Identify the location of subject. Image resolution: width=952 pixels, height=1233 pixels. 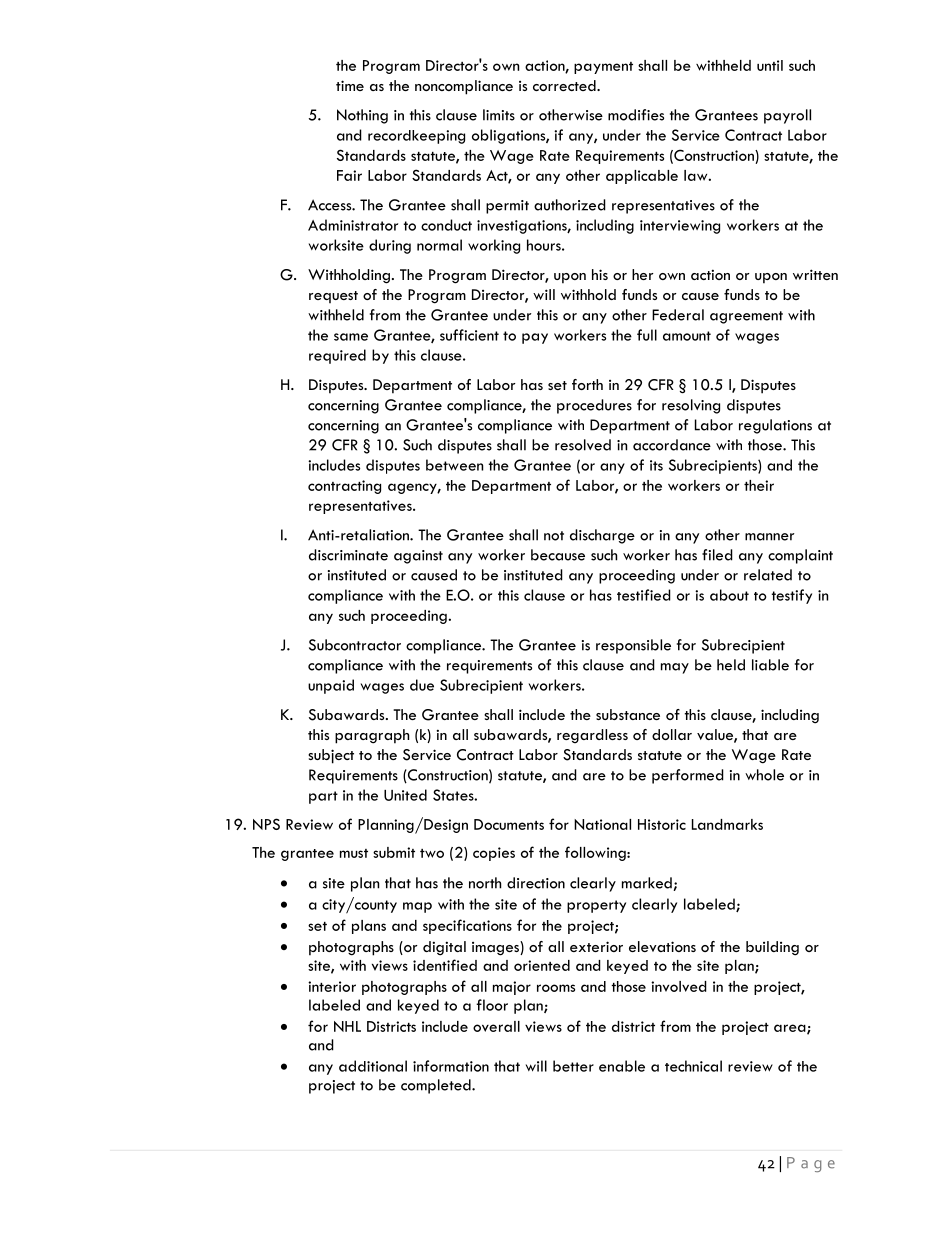
(331, 756).
